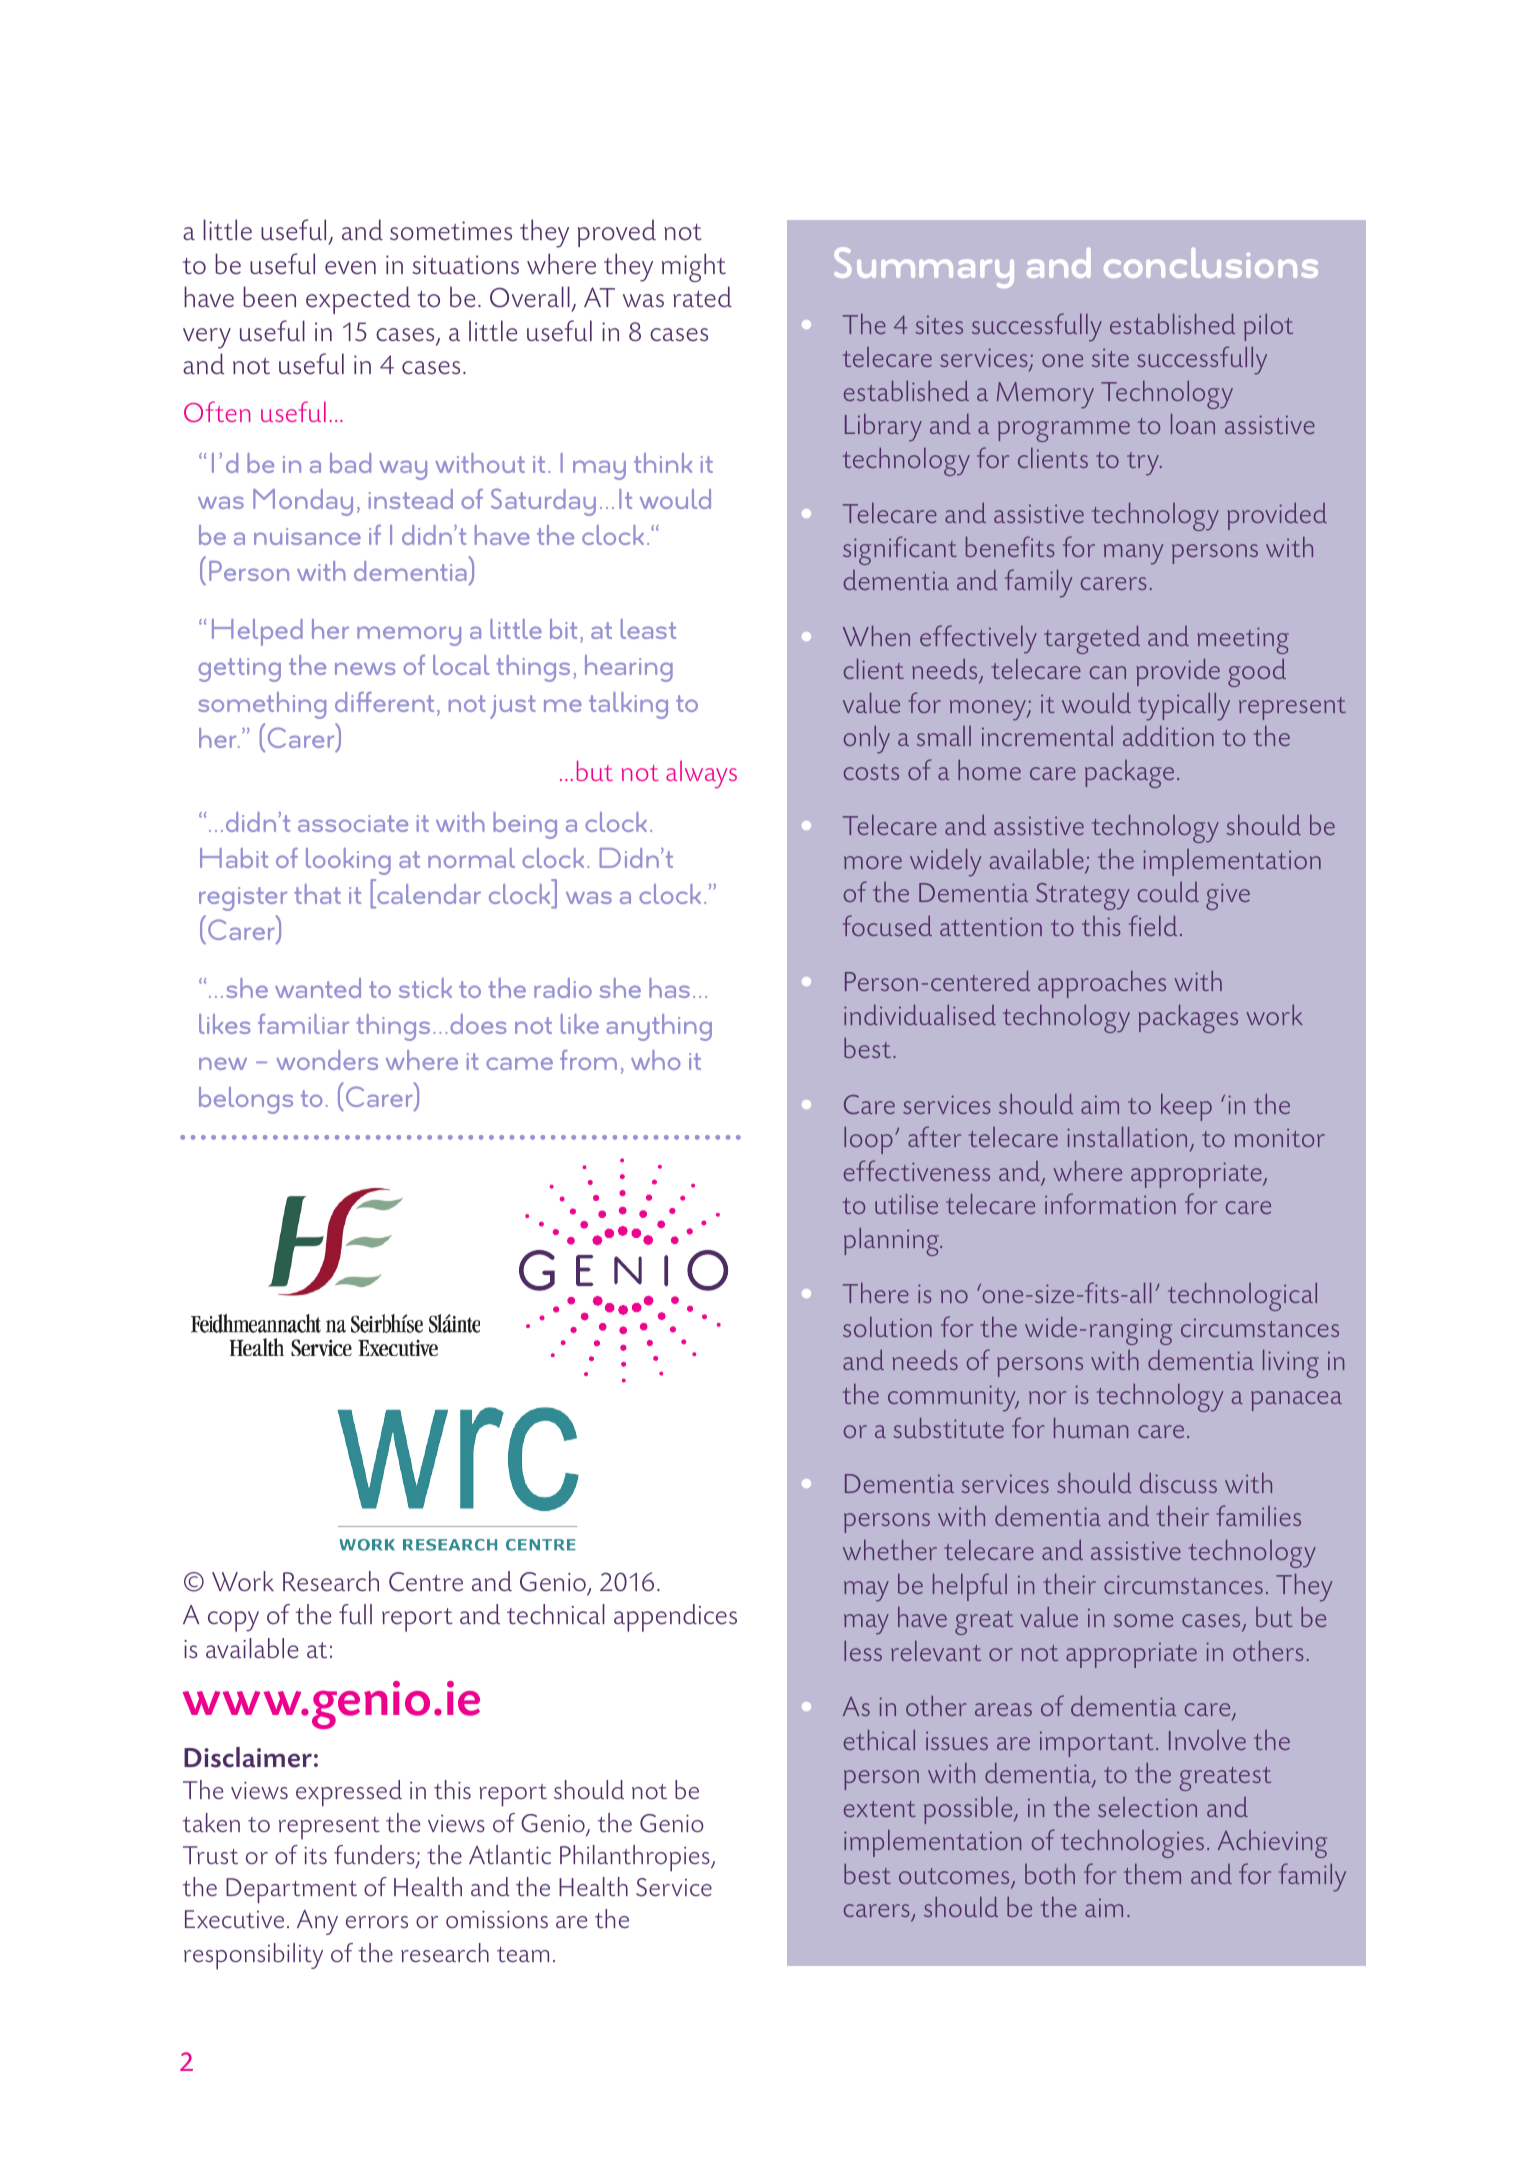  Describe the element at coordinates (702, 297) in the image. I see `rated` at that location.
